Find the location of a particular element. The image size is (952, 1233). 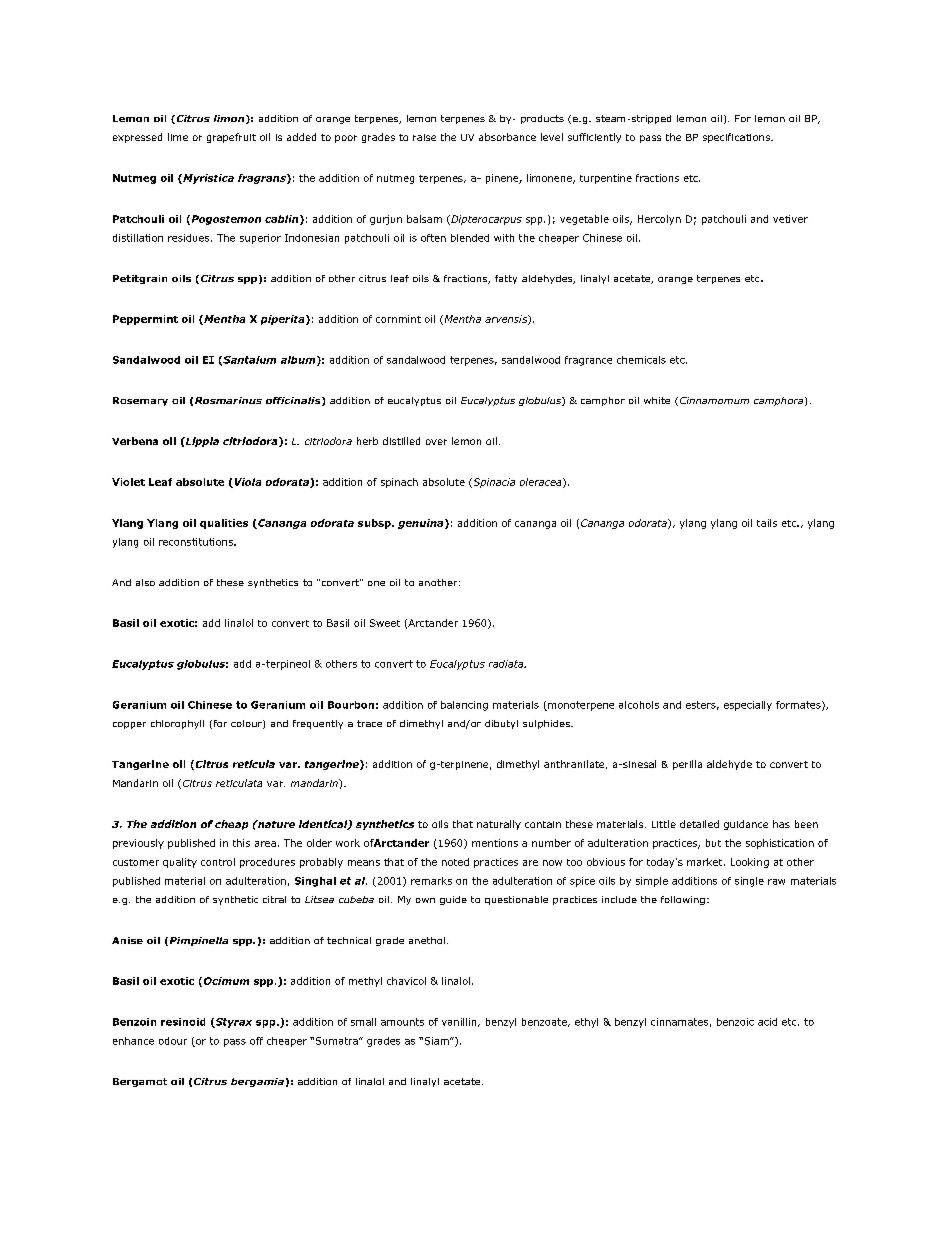

specifications is located at coordinates (737, 138).
